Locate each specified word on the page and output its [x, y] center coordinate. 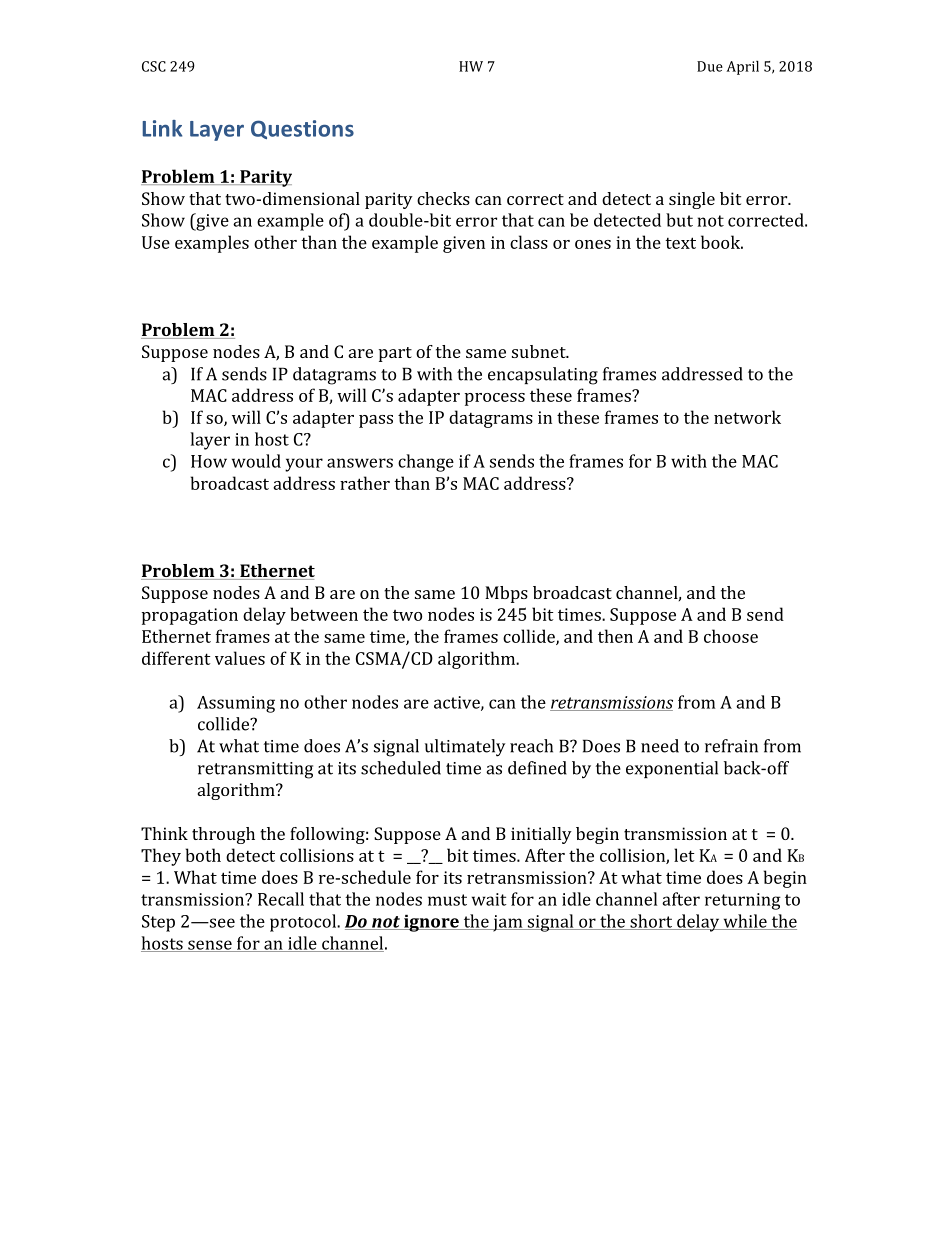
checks [443, 198]
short [651, 922]
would [256, 461]
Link [162, 128]
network [747, 417]
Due [710, 66]
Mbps [506, 594]
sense [210, 946]
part [395, 354]
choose [731, 636]
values [240, 658]
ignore [431, 923]
